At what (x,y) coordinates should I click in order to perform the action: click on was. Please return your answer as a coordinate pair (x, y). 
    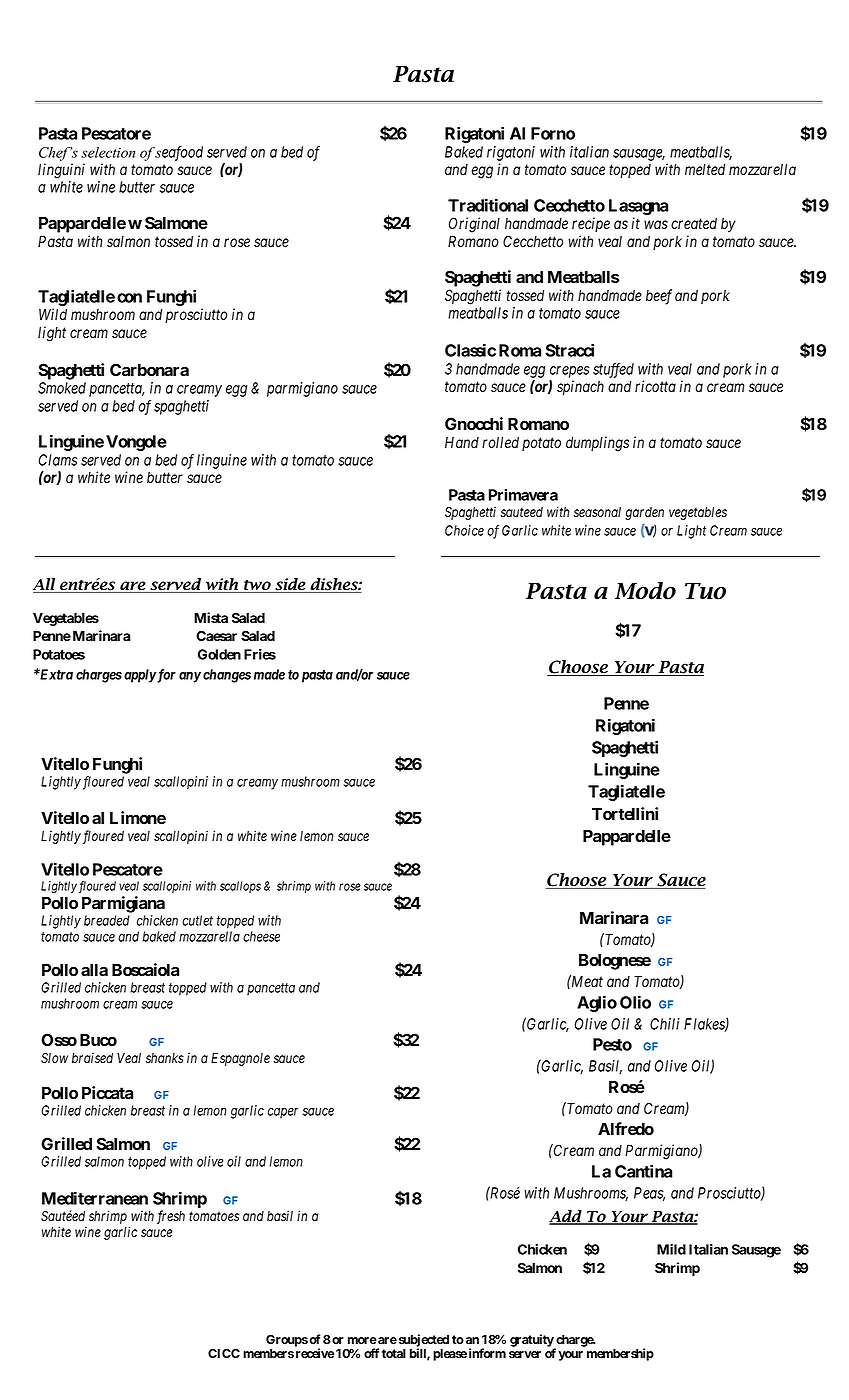
    Looking at the image, I should click on (656, 224).
